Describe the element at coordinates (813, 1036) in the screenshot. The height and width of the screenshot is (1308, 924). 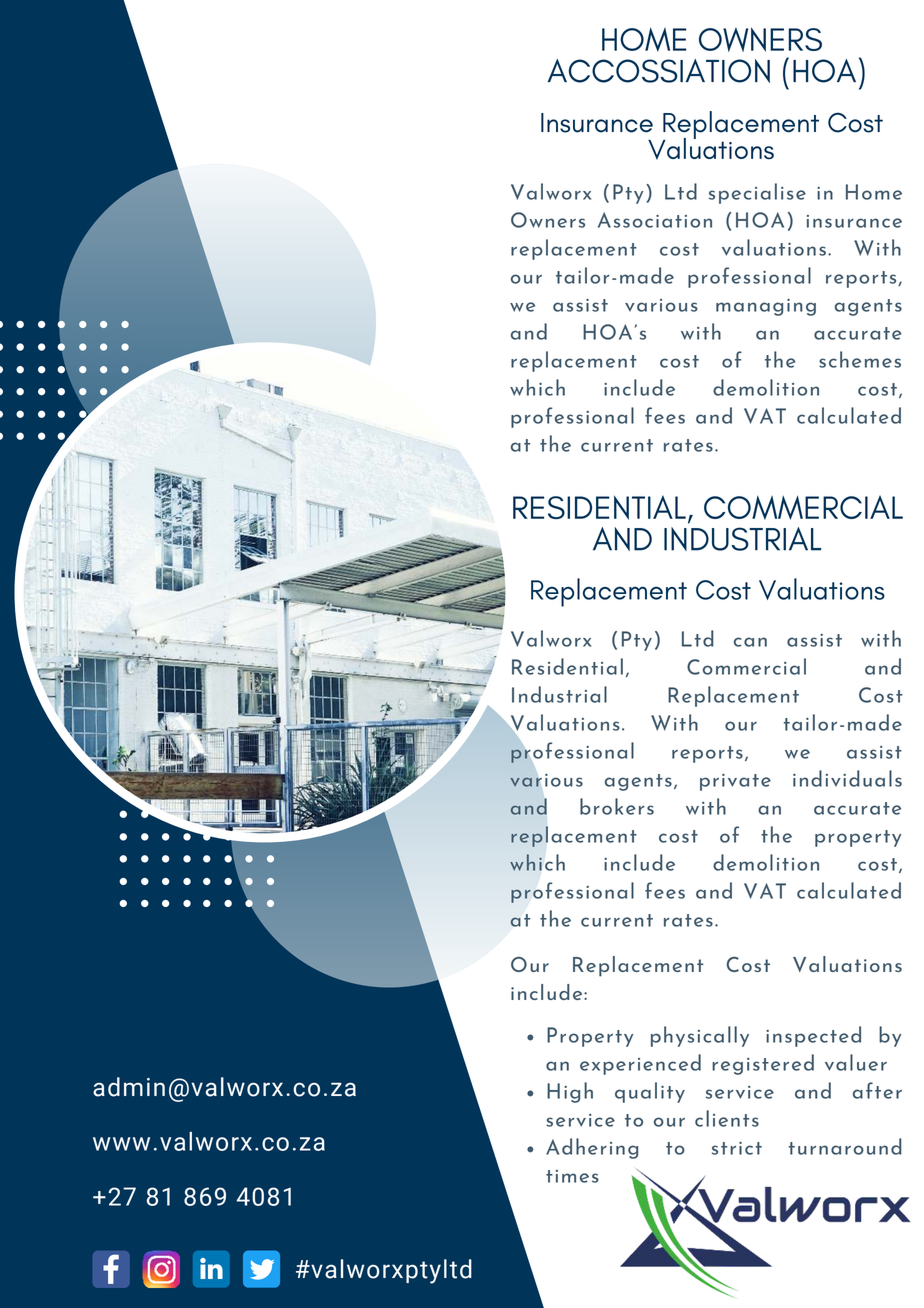
I see `inspected` at that location.
